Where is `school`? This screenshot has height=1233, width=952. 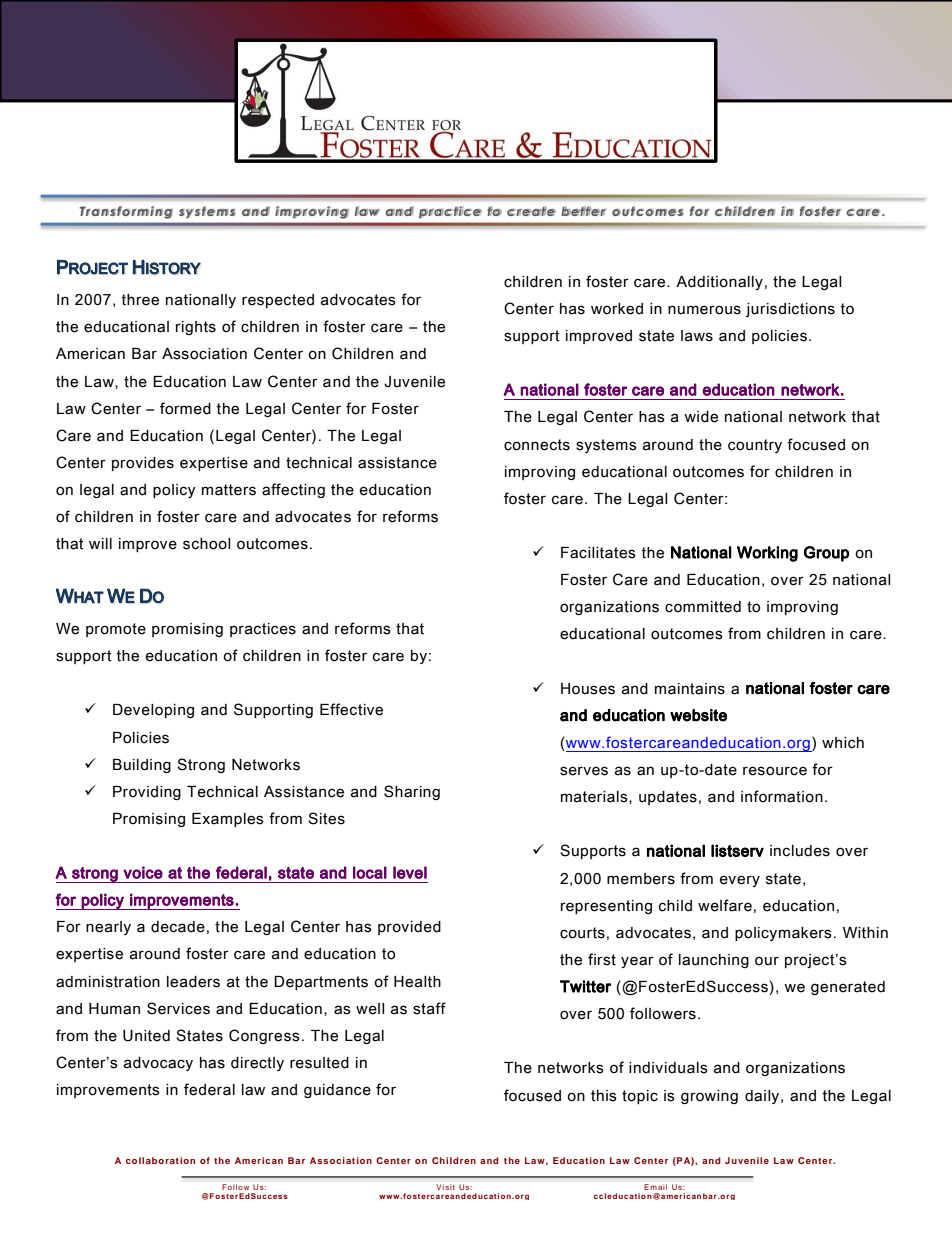 school is located at coordinates (206, 544).
